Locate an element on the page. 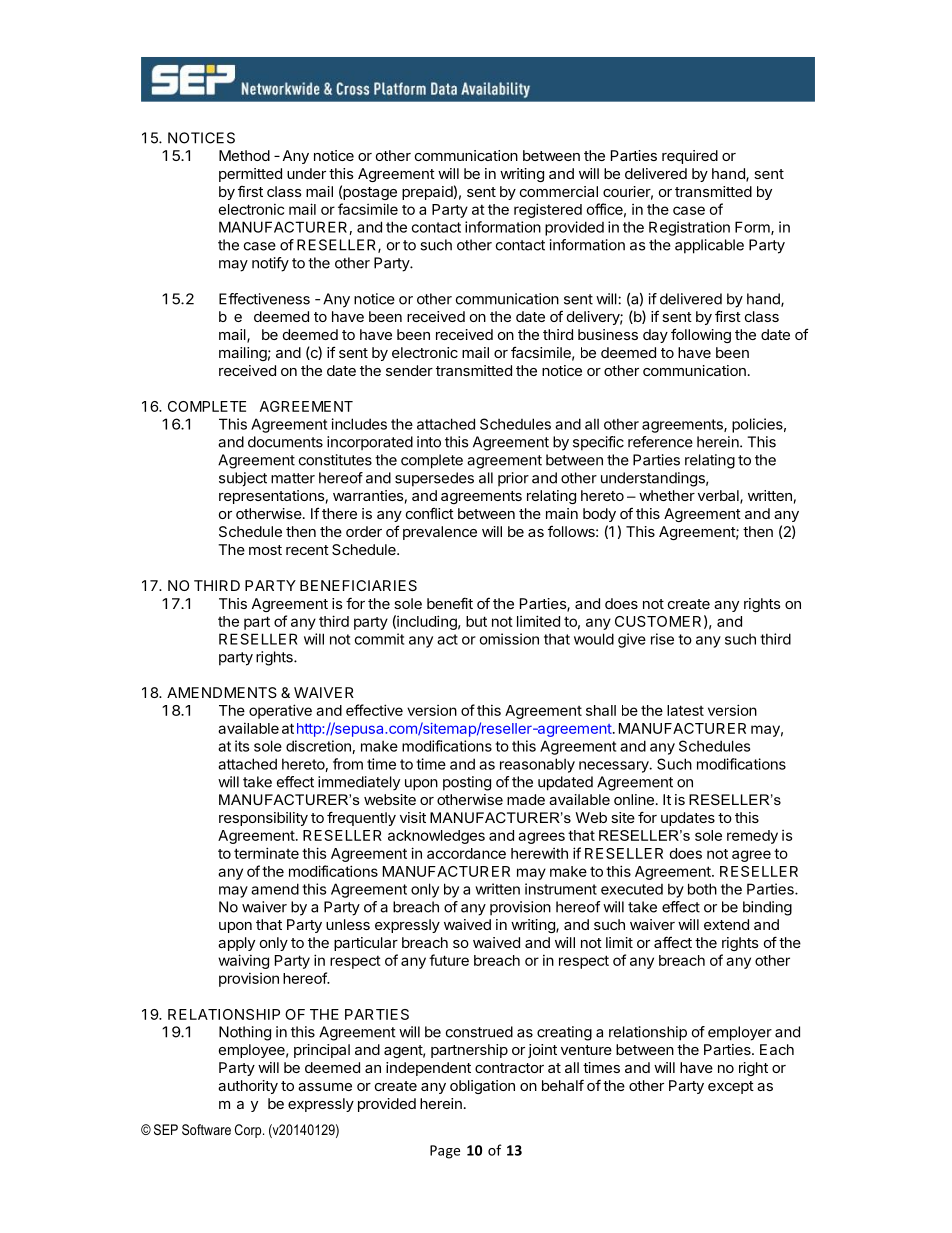 The height and width of the image is (1233, 952). operative is located at coordinates (280, 711).
